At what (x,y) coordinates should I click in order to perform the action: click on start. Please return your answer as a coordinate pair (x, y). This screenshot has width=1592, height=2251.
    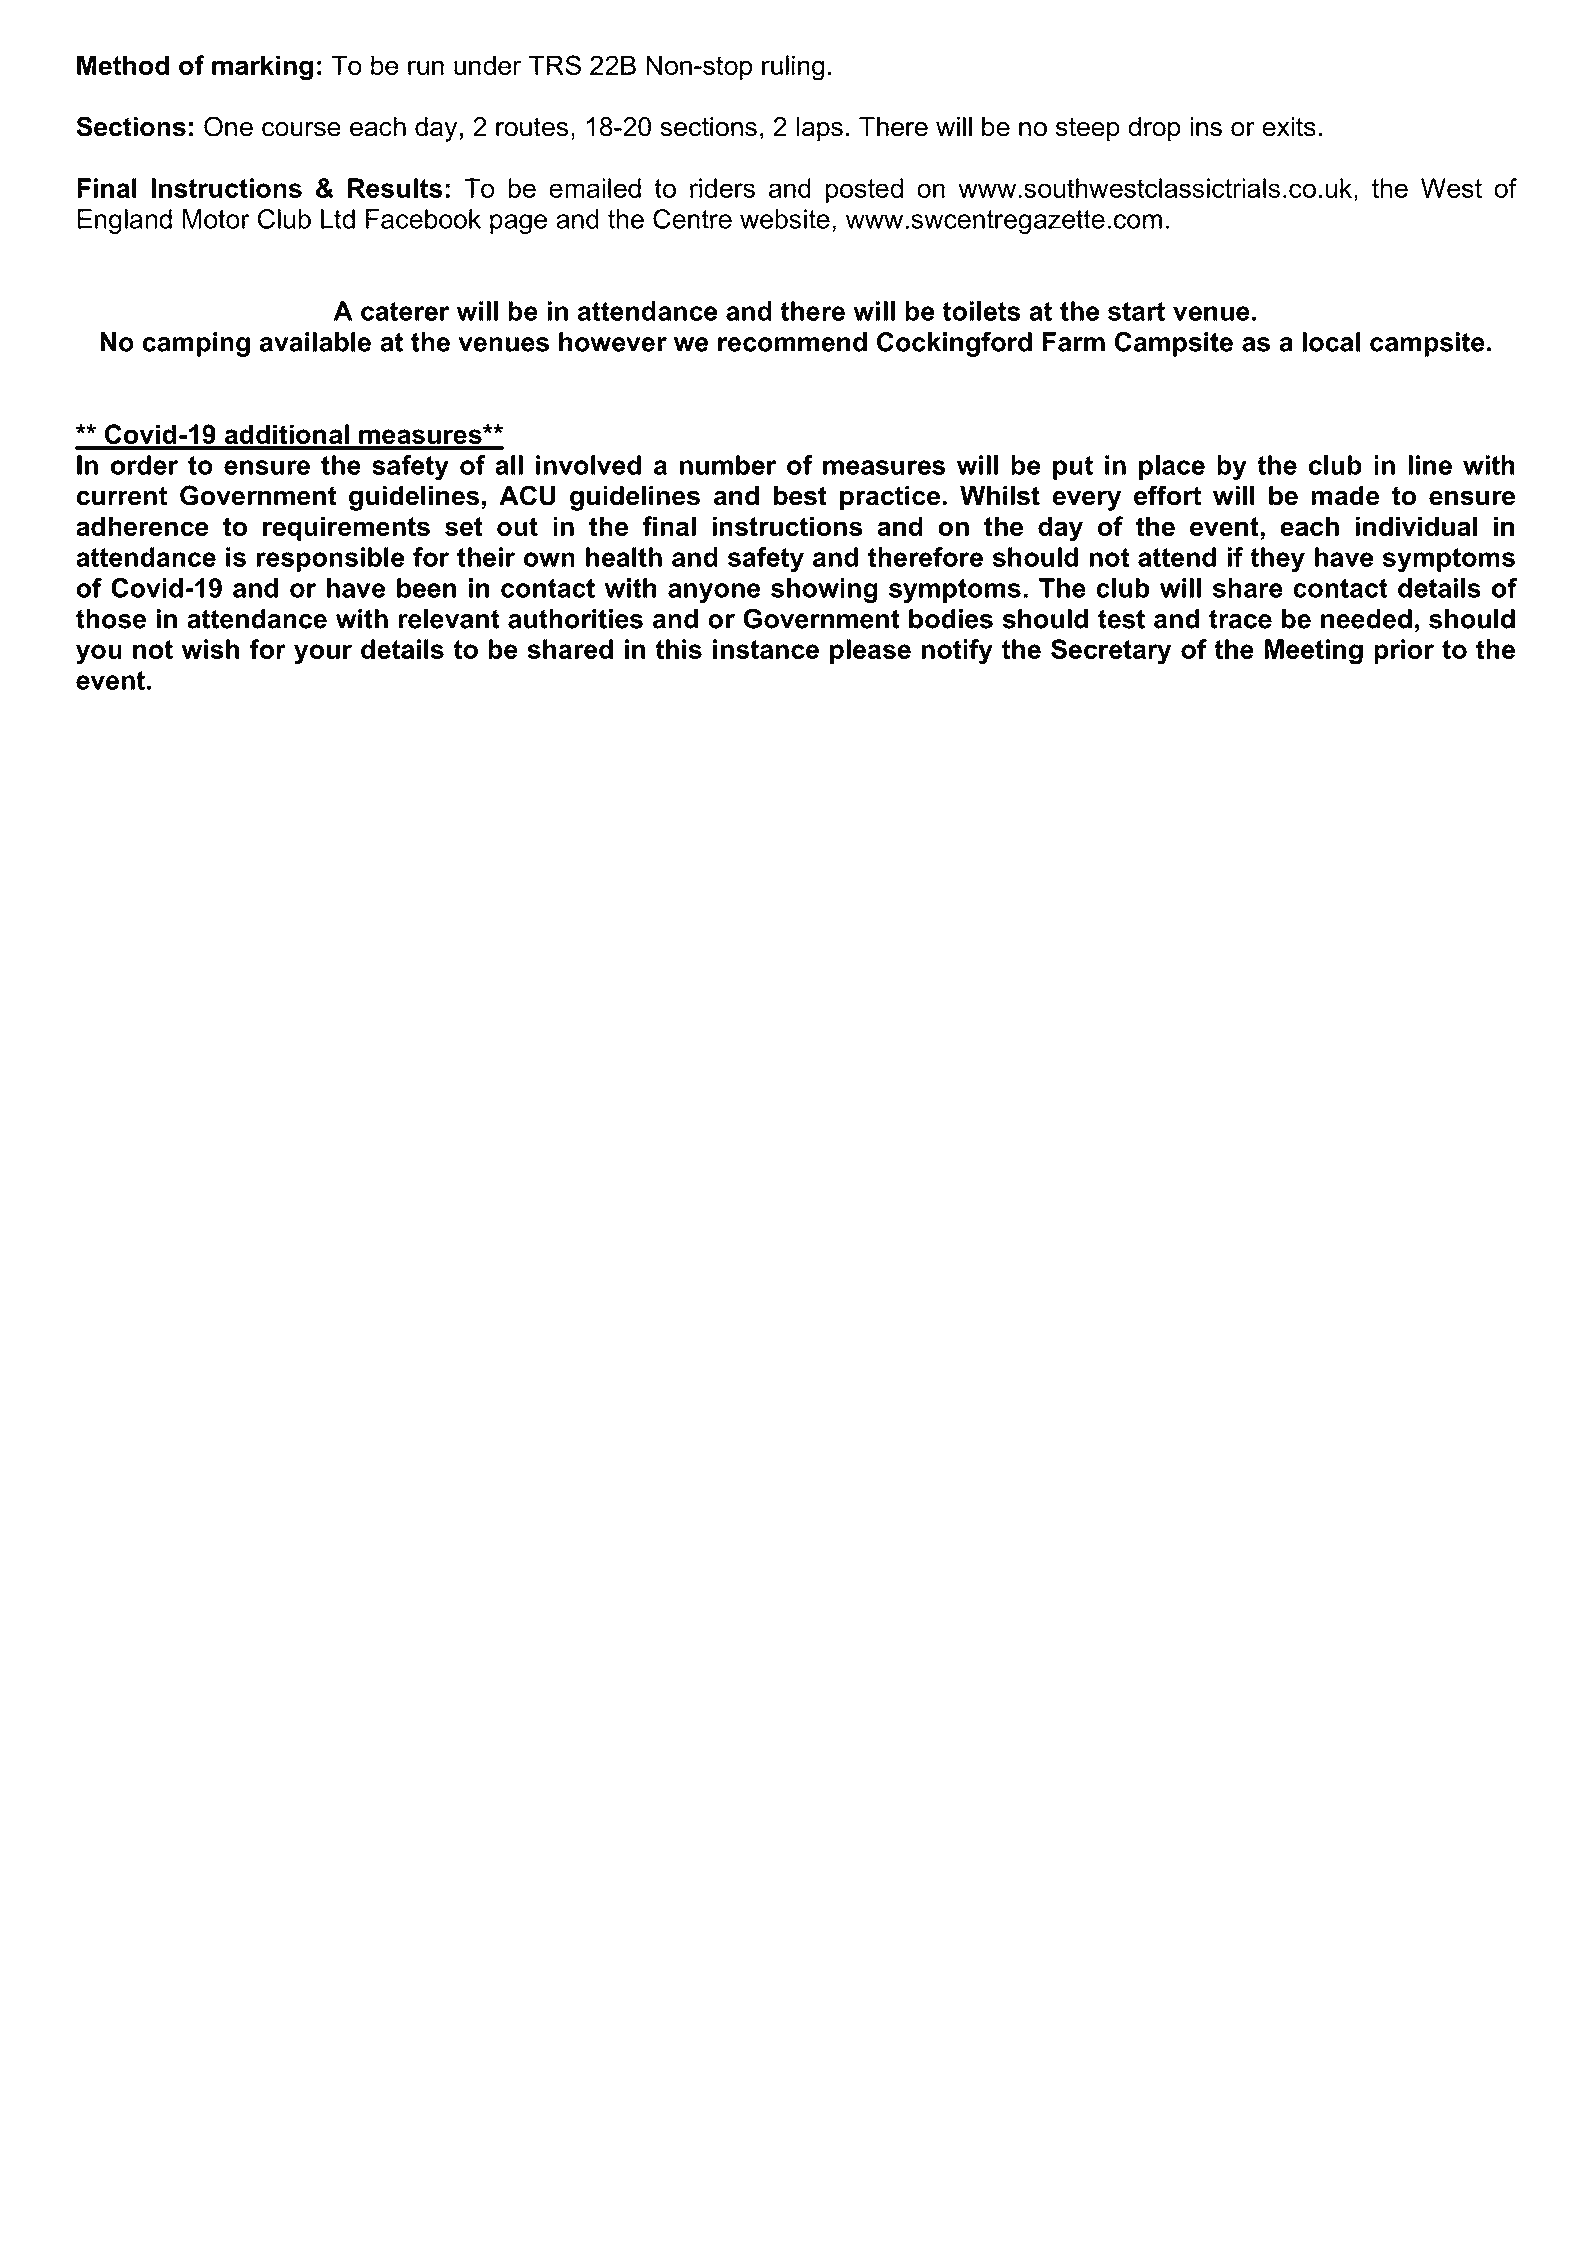
    Looking at the image, I should click on (1136, 311).
